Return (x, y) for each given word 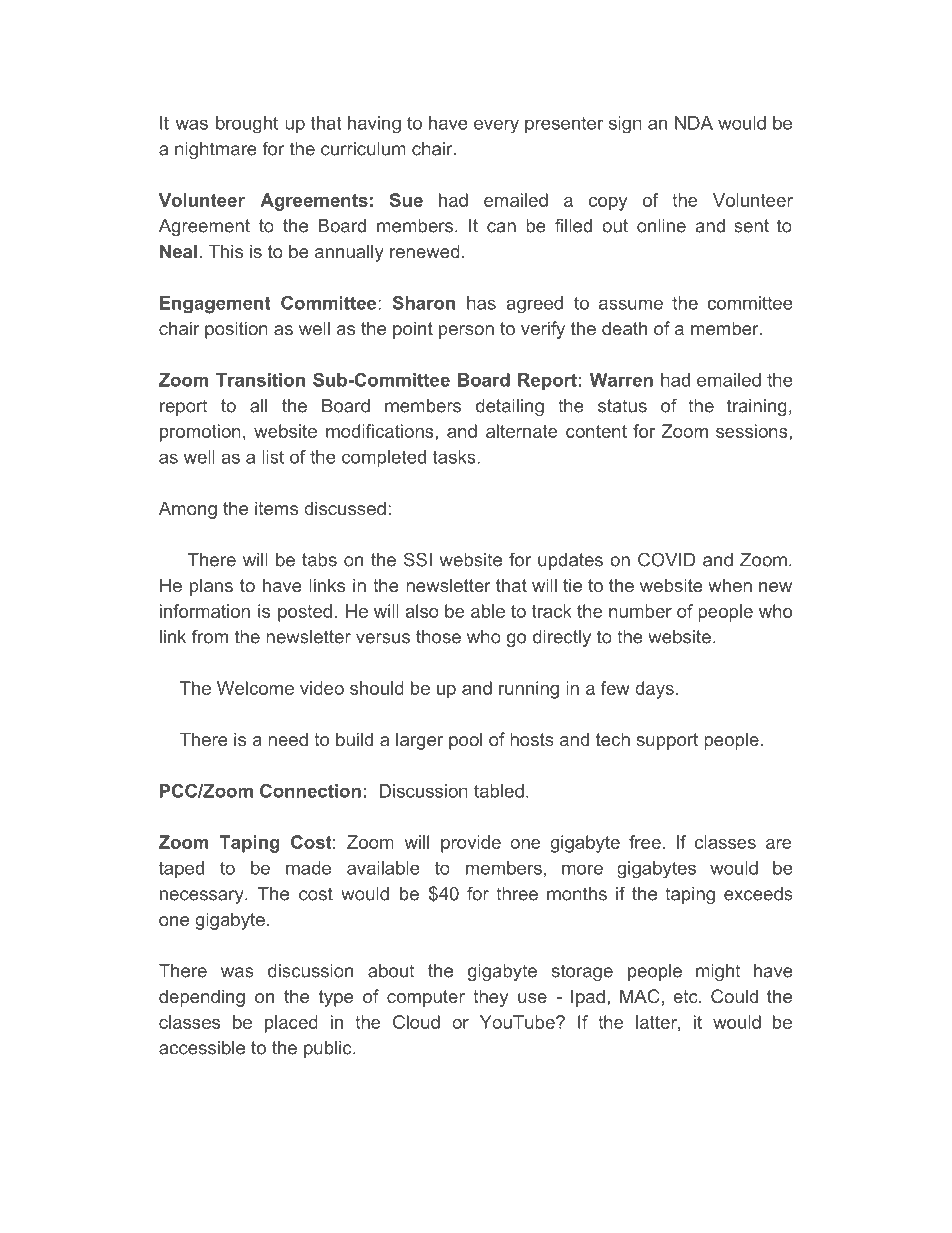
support (667, 741)
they (490, 998)
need (288, 739)
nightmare (216, 150)
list (273, 457)
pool (465, 741)
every (496, 127)
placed (291, 1024)
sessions (753, 431)
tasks (454, 457)
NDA (694, 123)
